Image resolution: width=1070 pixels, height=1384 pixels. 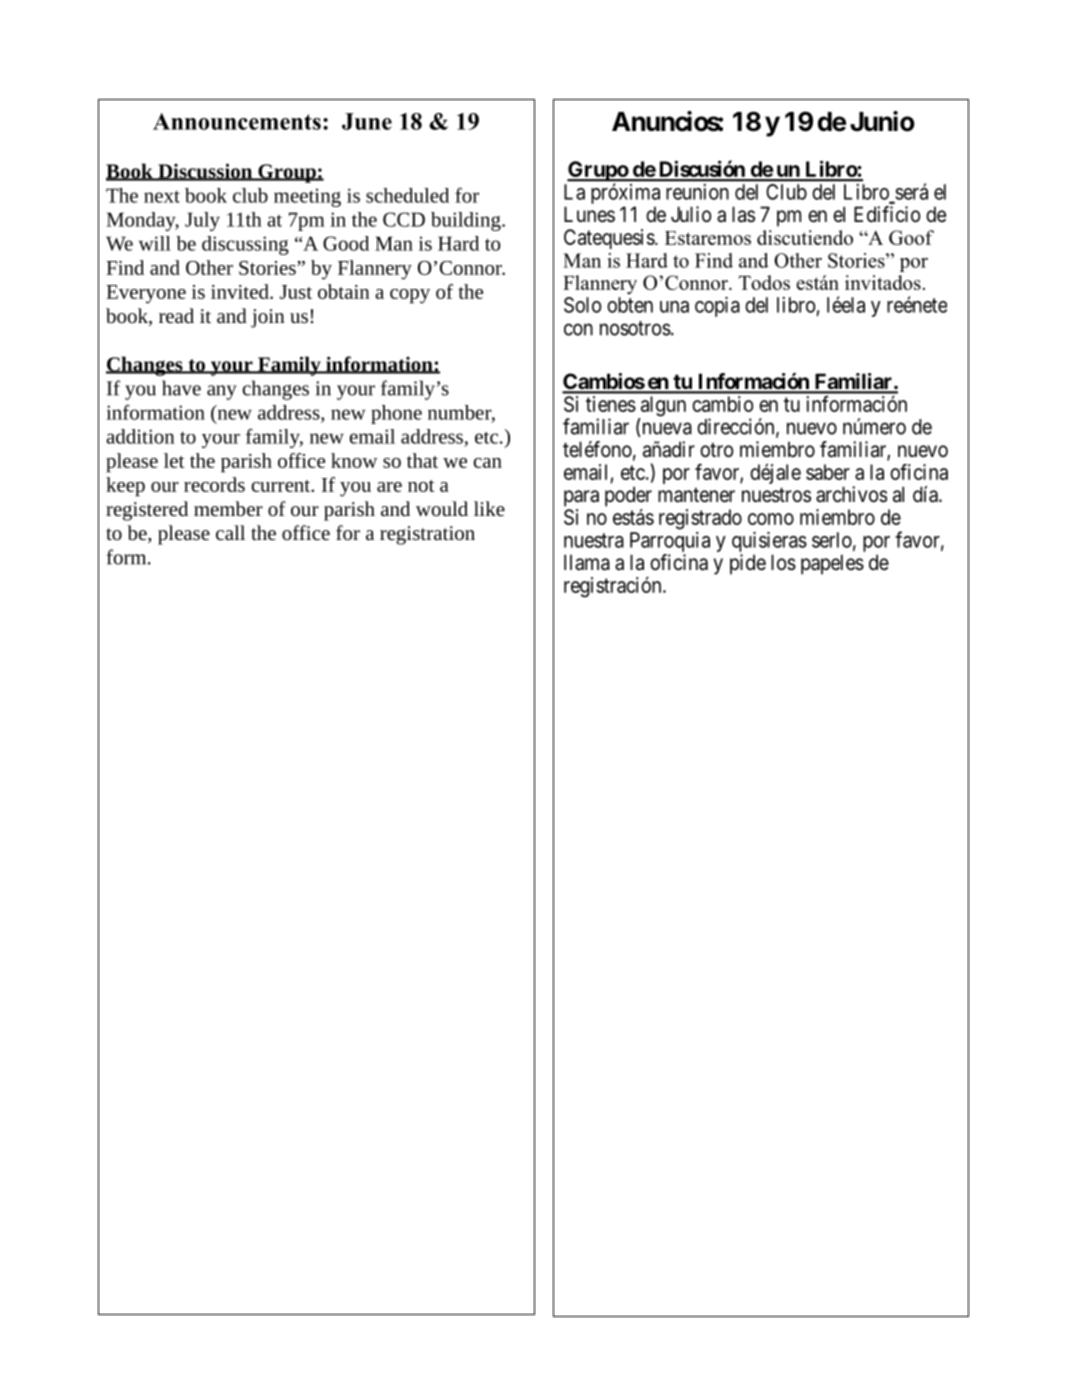 I want to click on Todos, so click(x=764, y=282).
